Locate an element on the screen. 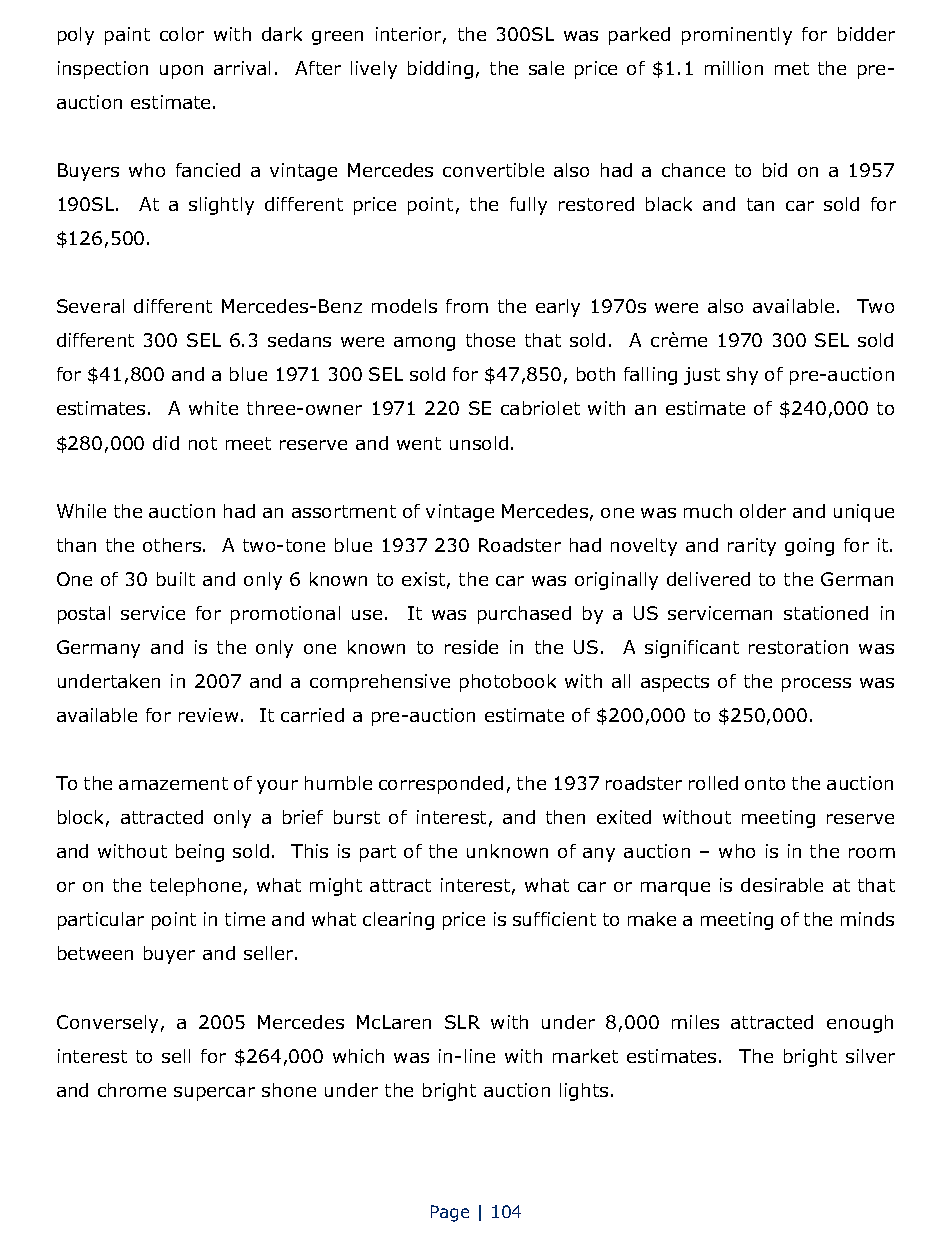  clearing is located at coordinates (398, 921).
